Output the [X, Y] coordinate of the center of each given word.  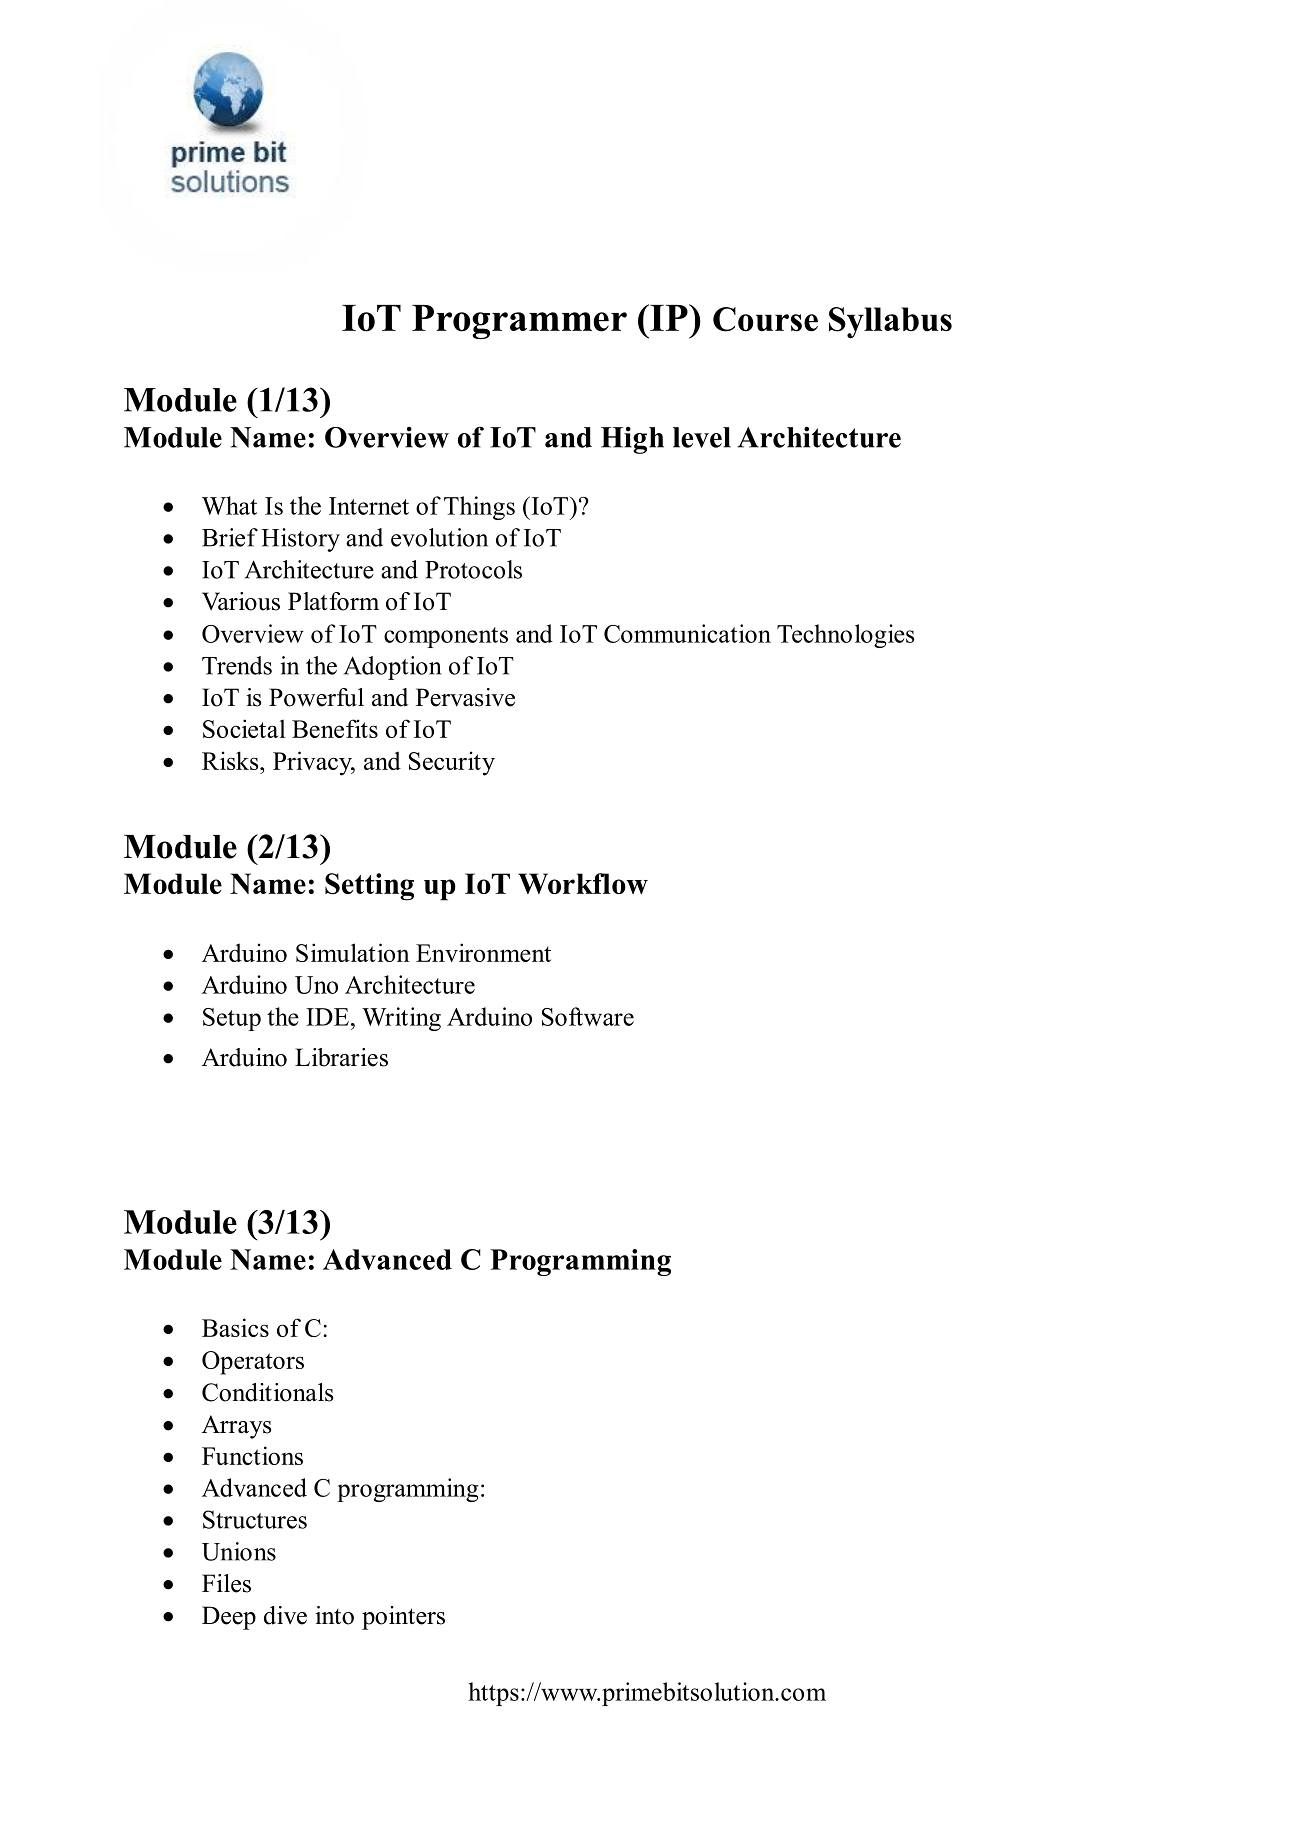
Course [765, 319]
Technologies [846, 636]
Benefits [335, 728]
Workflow [583, 883]
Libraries [341, 1057]
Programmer [519, 322]
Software [588, 1016]
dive [285, 1615]
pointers [403, 1618]
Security [452, 763]
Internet [369, 506]
